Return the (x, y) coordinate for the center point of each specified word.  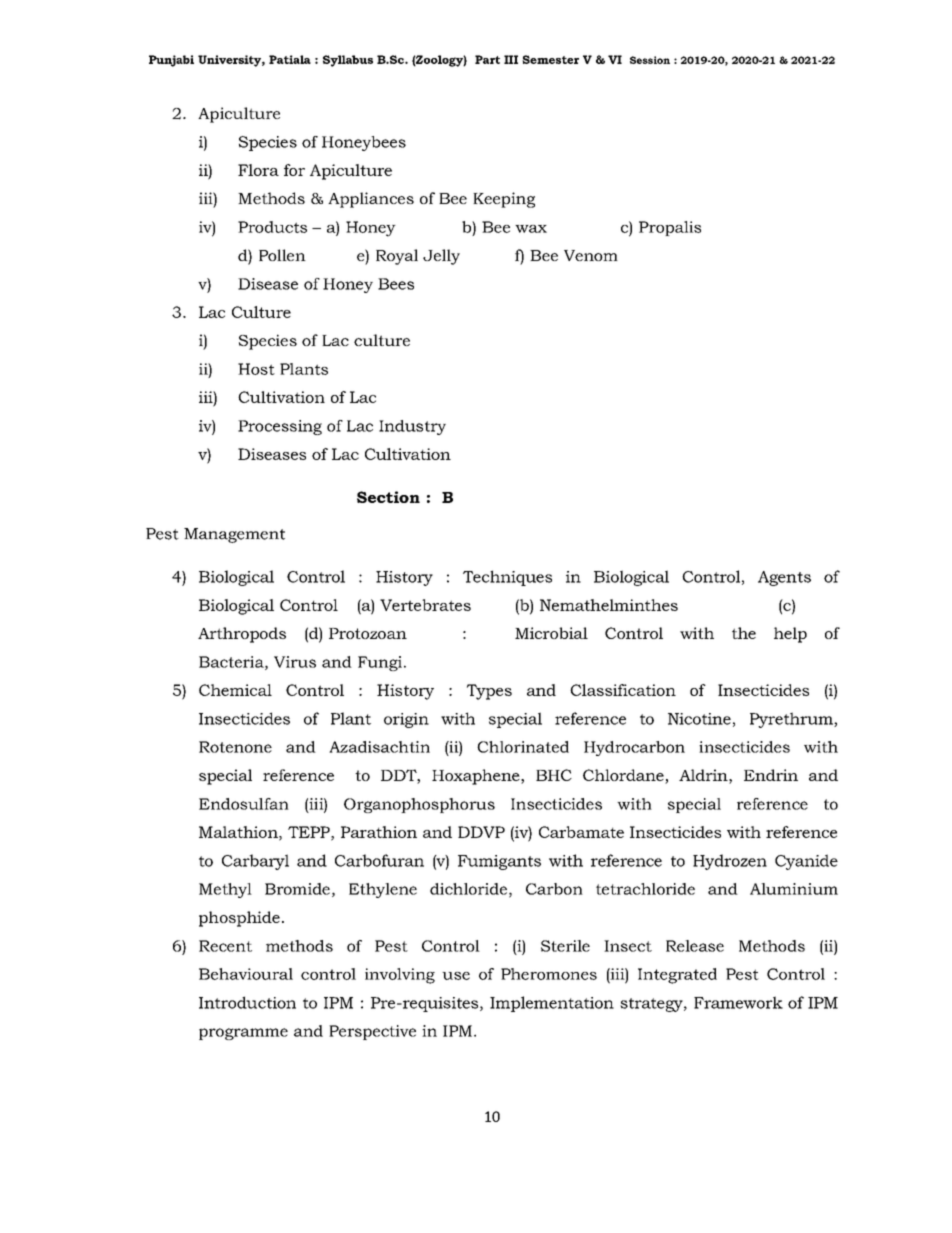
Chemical (235, 690)
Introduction (247, 1002)
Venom (591, 255)
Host (256, 369)
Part (487, 59)
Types (489, 692)
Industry (412, 427)
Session (650, 60)
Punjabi (171, 61)
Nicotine (699, 719)
